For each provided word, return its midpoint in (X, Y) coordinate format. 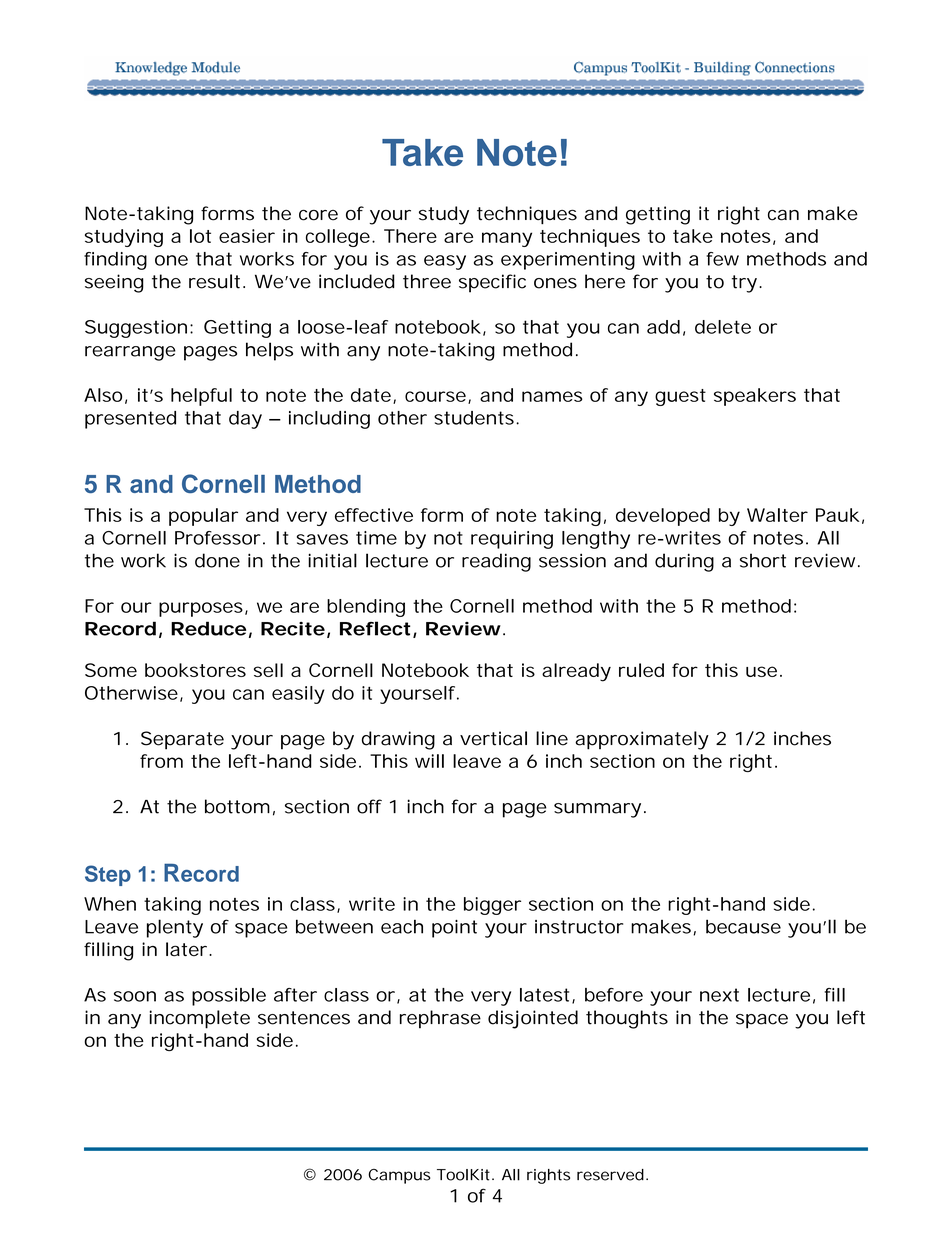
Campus (399, 1176)
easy (445, 262)
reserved (610, 1175)
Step (108, 875)
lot (200, 236)
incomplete (200, 1019)
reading (496, 562)
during (684, 562)
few (722, 259)
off (369, 806)
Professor (218, 538)
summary (597, 810)
